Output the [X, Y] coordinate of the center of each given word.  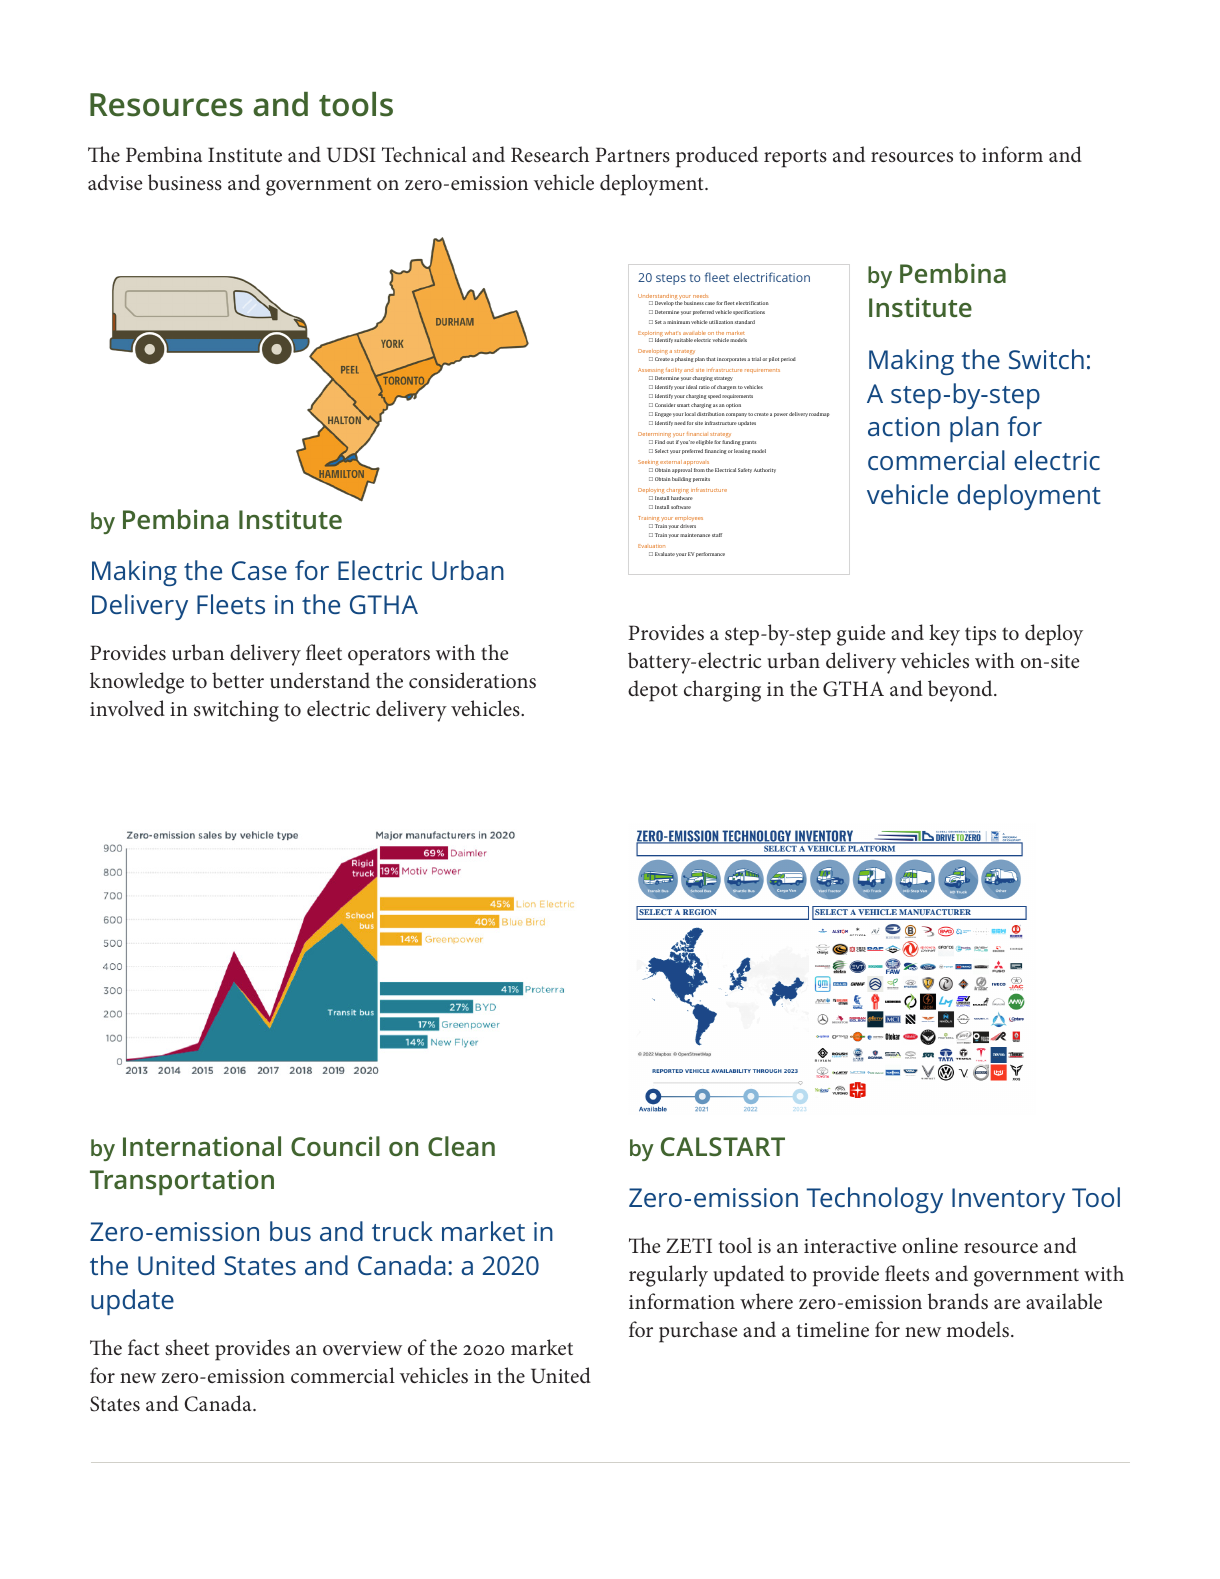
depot [653, 691]
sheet [187, 1347]
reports [795, 158]
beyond [961, 691]
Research [550, 154]
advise [115, 182]
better [238, 680]
